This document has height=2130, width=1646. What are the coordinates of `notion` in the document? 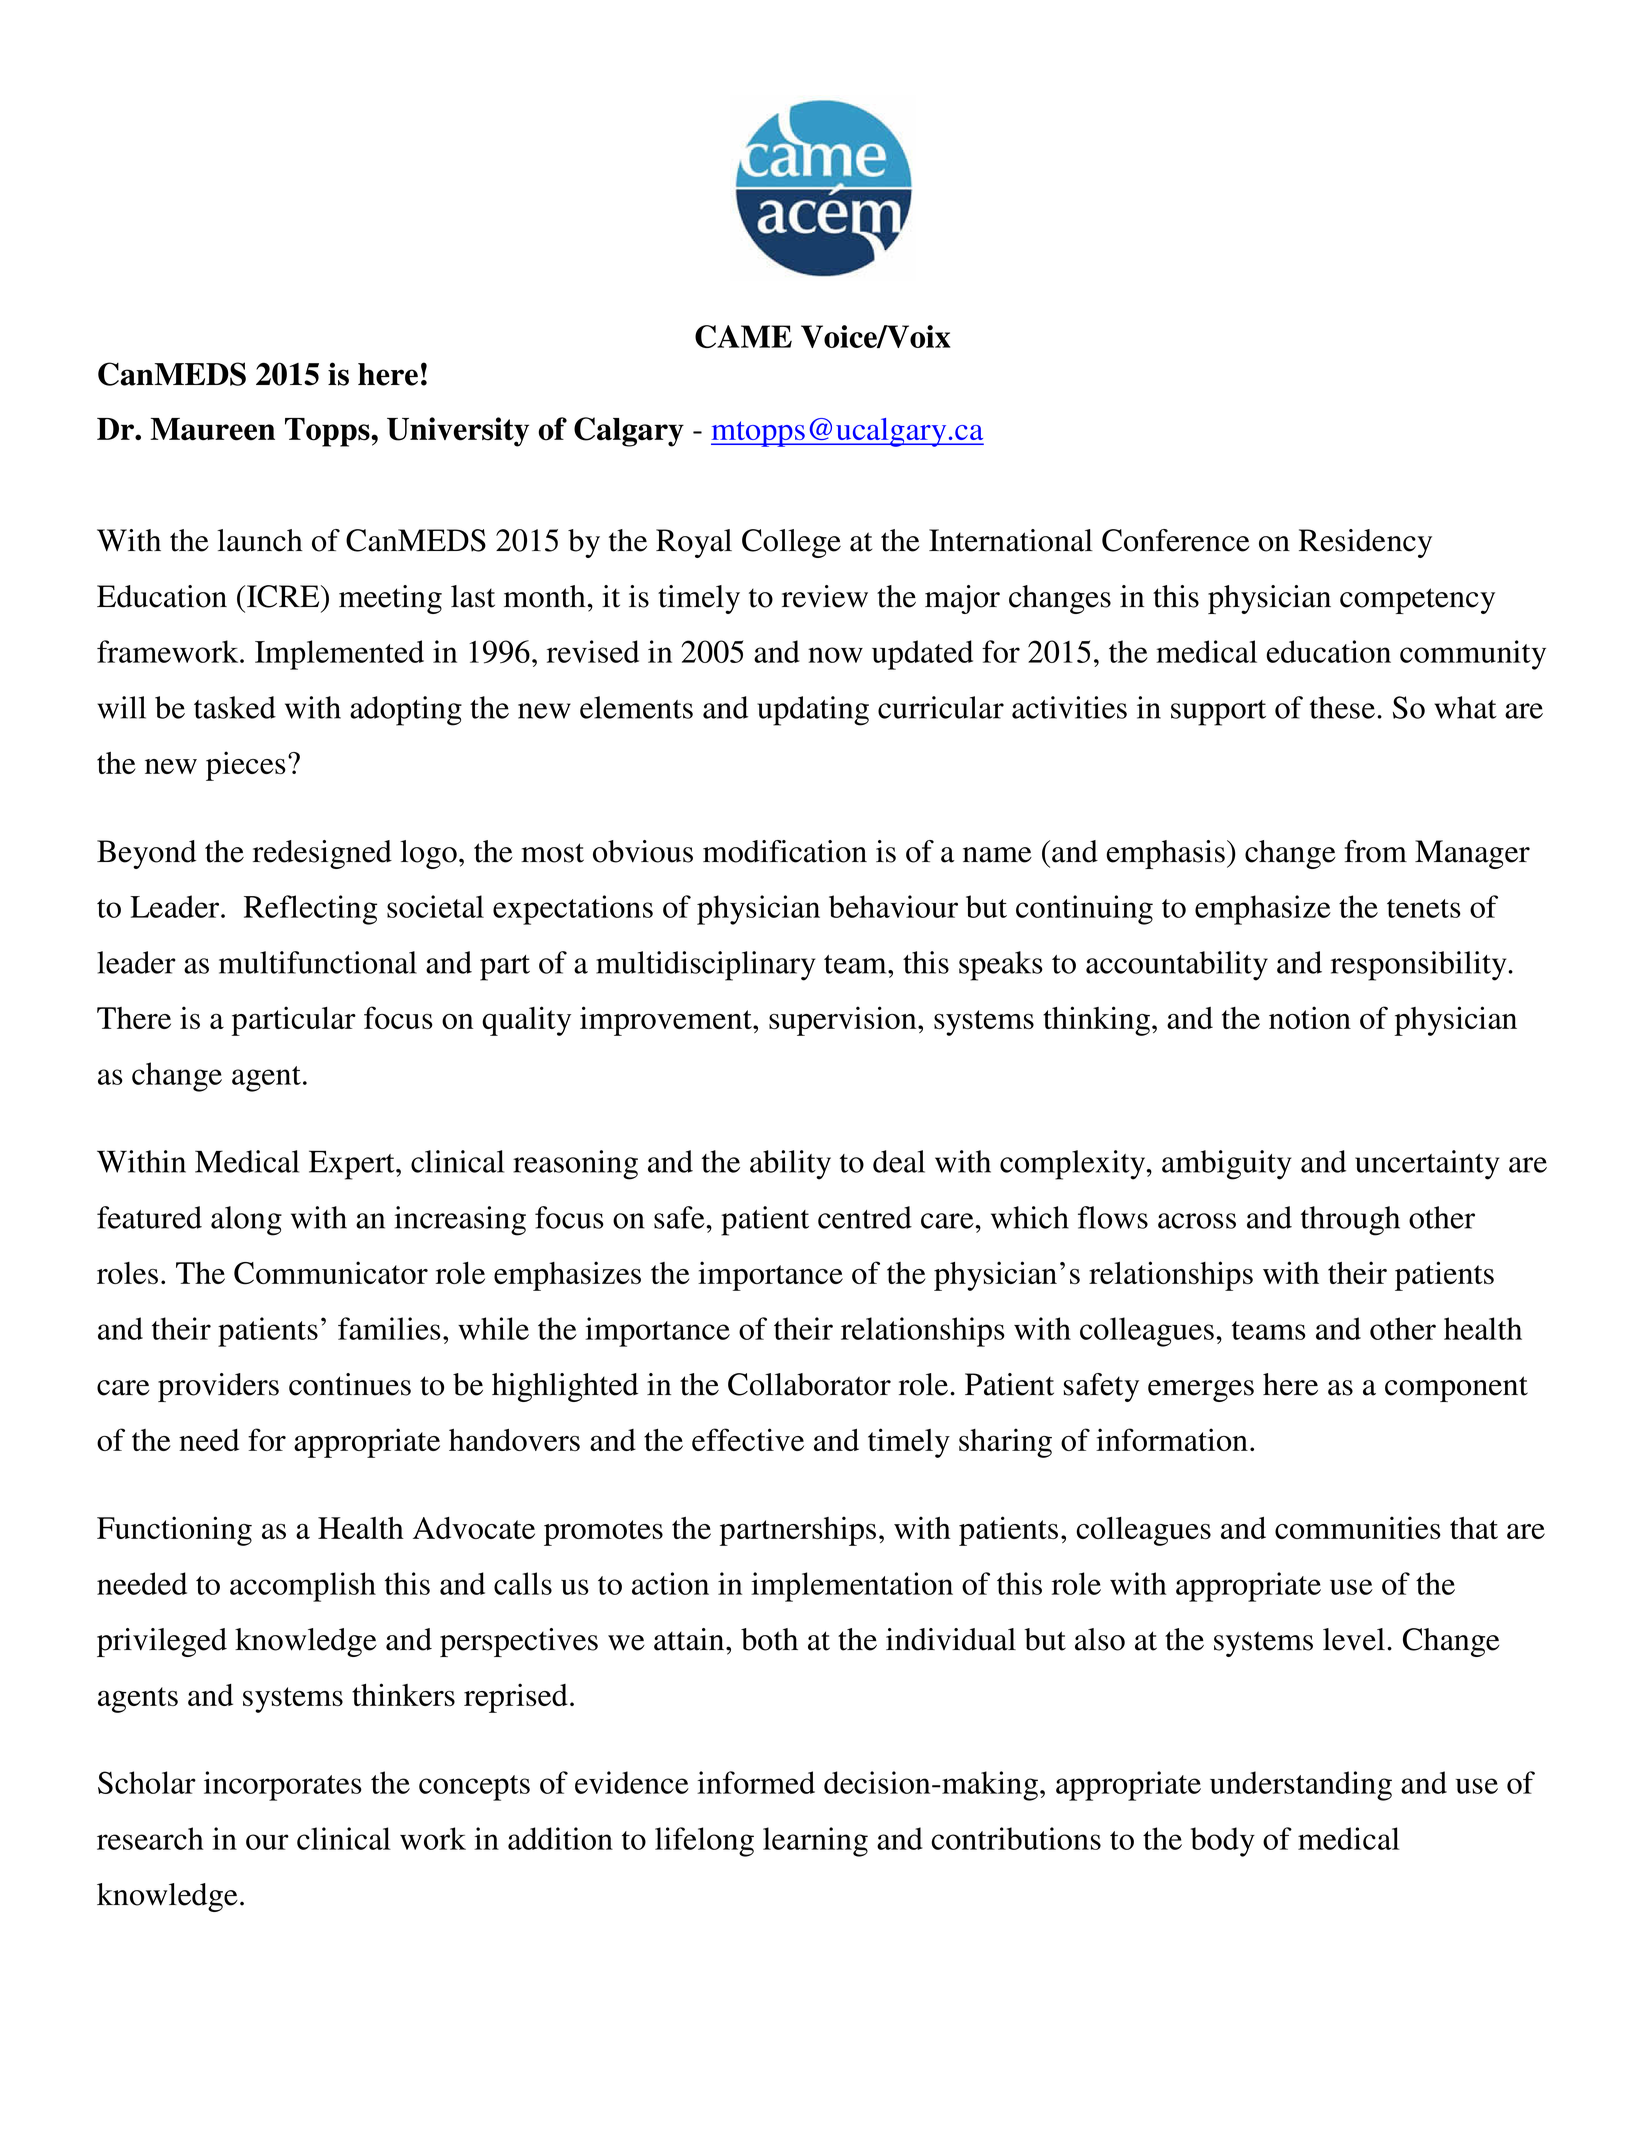 It's located at (1310, 1017).
